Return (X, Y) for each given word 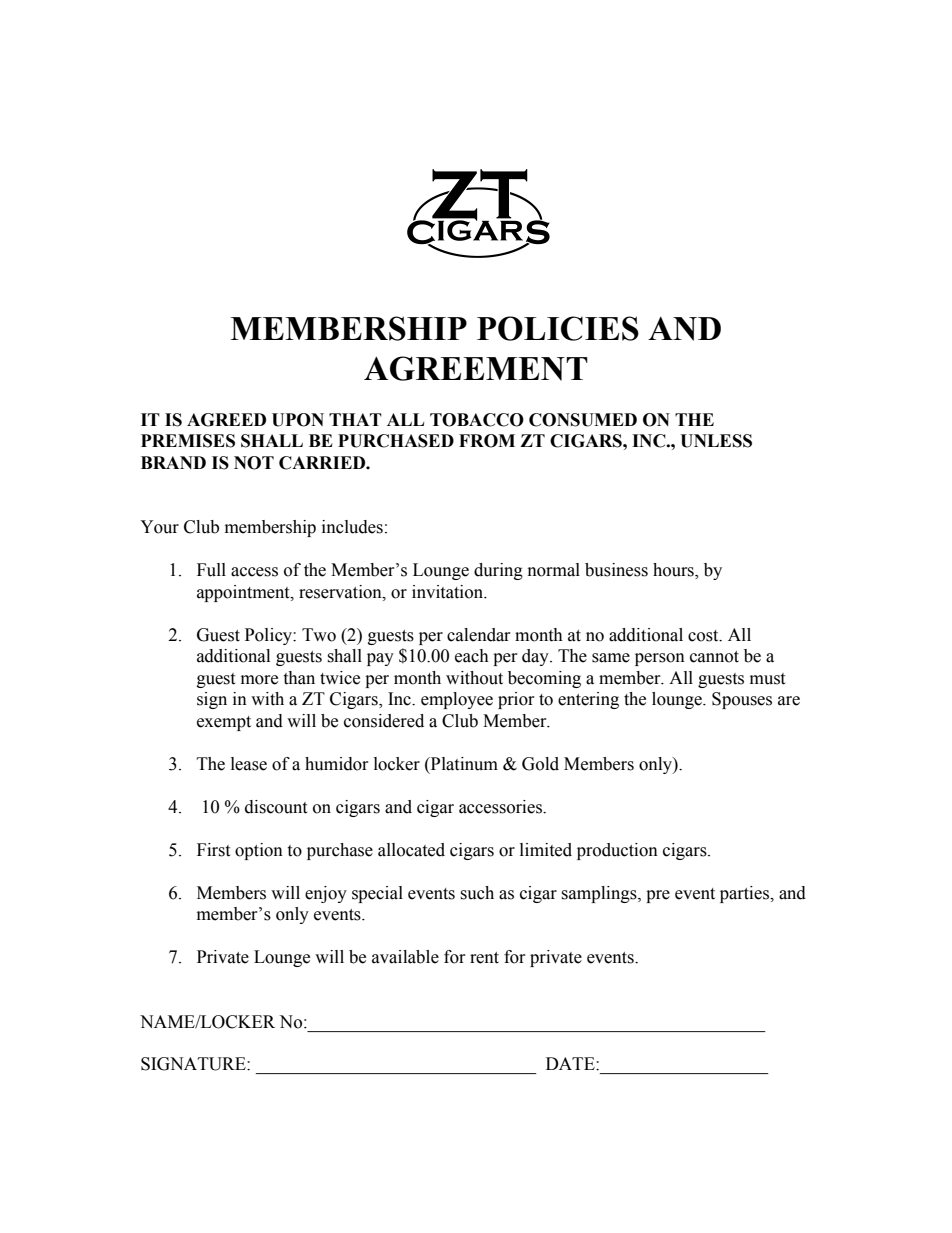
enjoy (326, 894)
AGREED (226, 420)
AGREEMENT (476, 368)
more (259, 680)
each (472, 656)
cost (704, 636)
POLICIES (558, 328)
